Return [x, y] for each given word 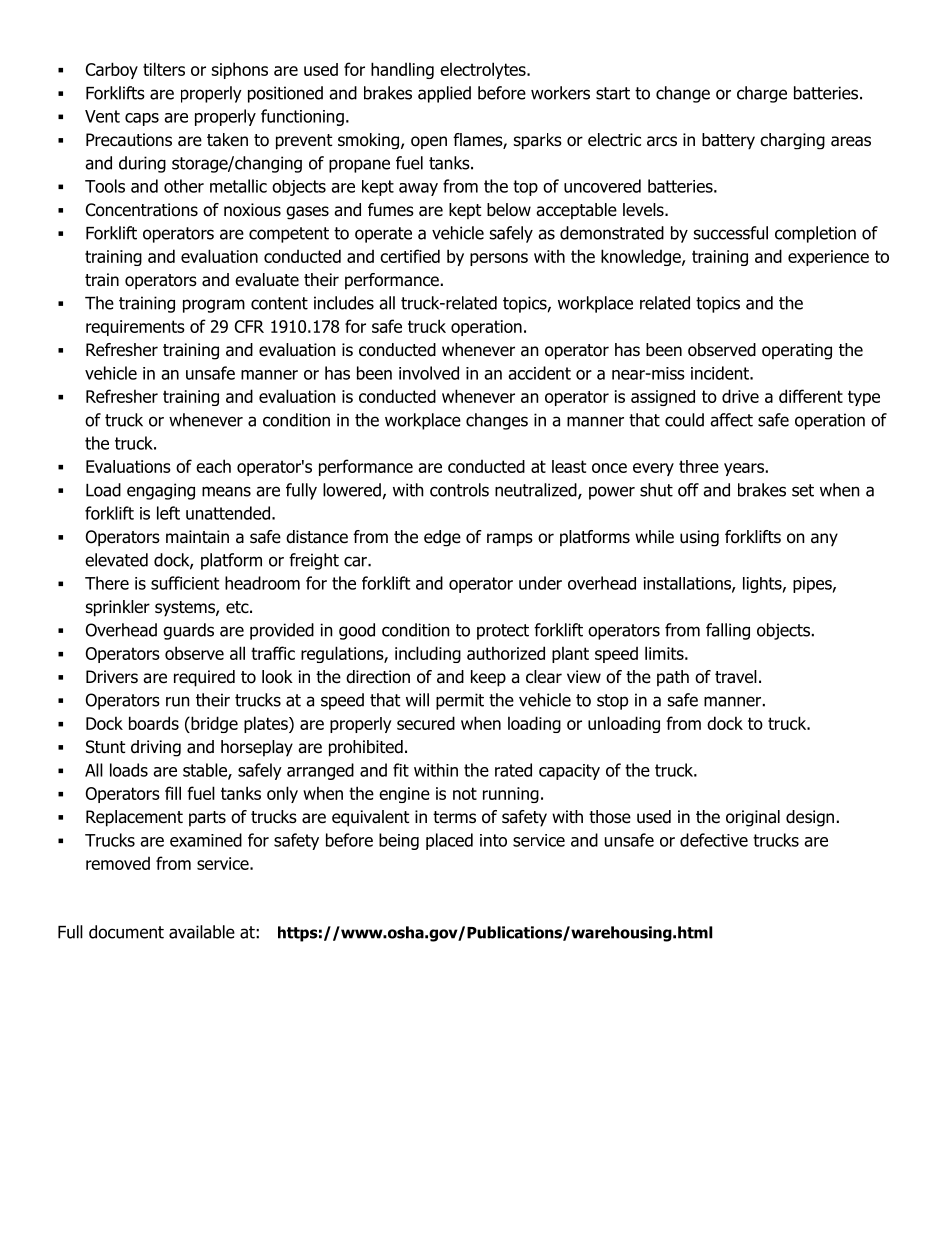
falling [728, 631]
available [202, 932]
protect [503, 632]
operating [797, 351]
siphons [240, 70]
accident [539, 373]
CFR [249, 326]
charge [762, 94]
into [493, 840]
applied [444, 94]
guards [188, 631]
